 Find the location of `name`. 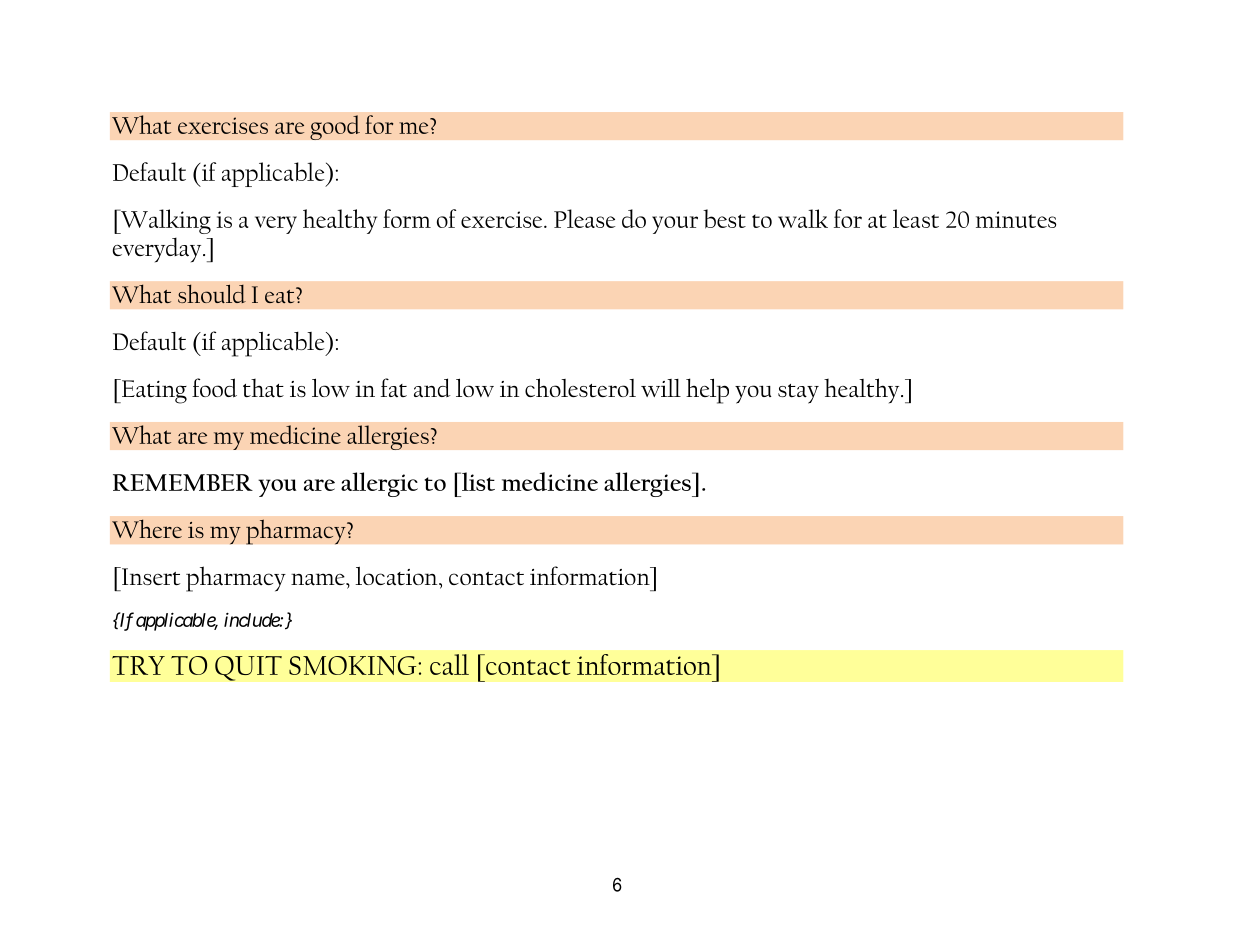

name is located at coordinates (319, 579).
